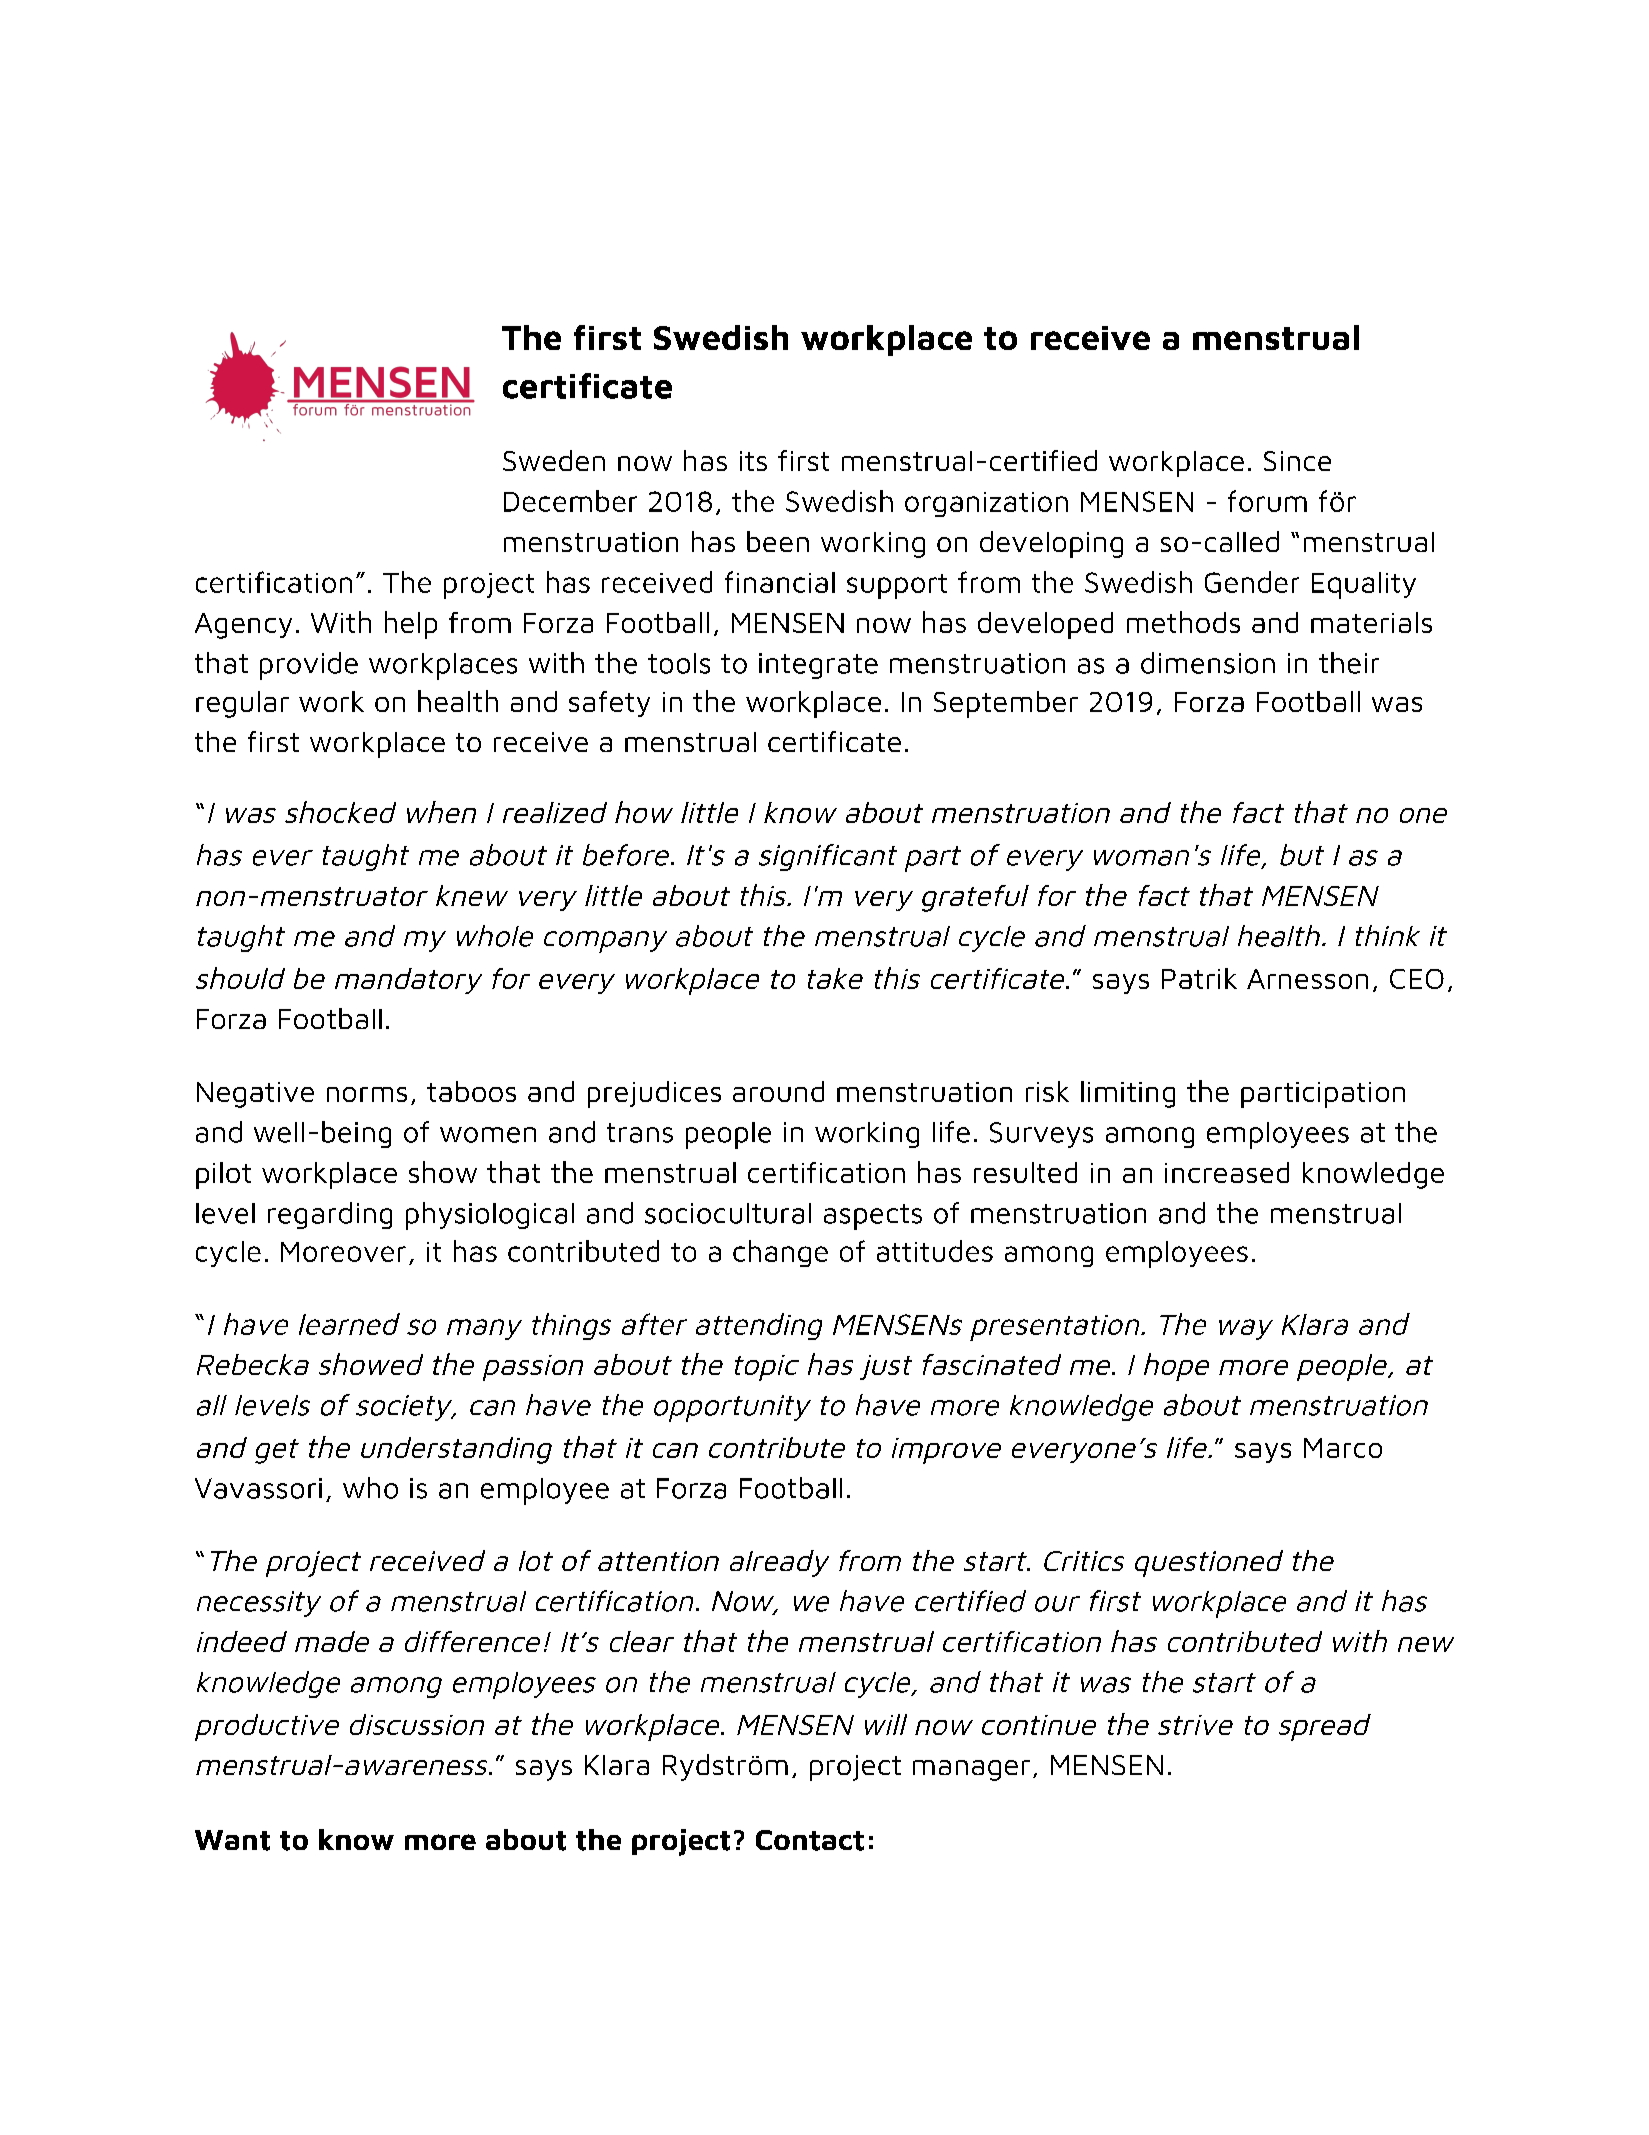  I want to click on integrate, so click(818, 666).
